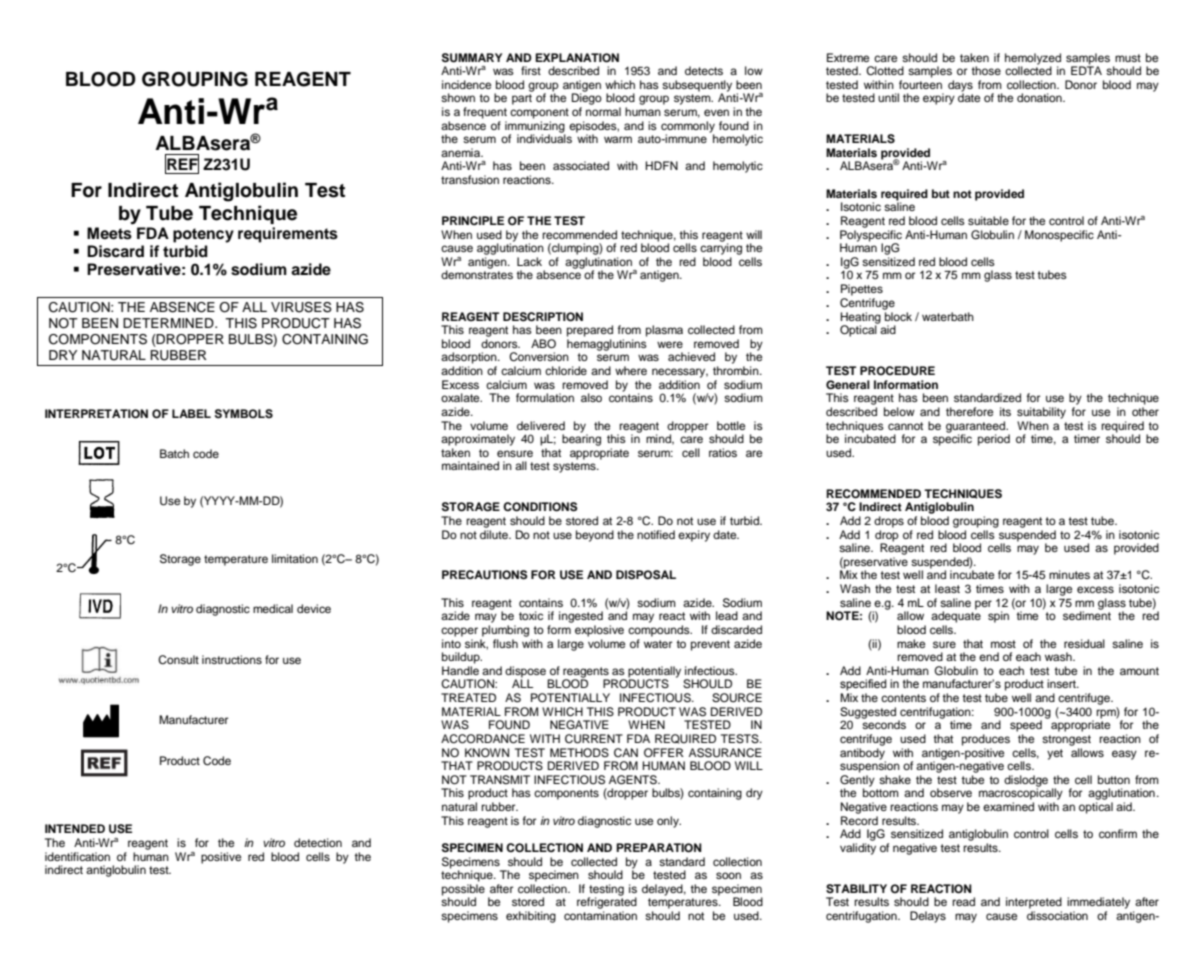 The height and width of the screenshot is (980, 1204). What do you see at coordinates (174, 453) in the screenshot?
I see `Batch` at bounding box center [174, 453].
